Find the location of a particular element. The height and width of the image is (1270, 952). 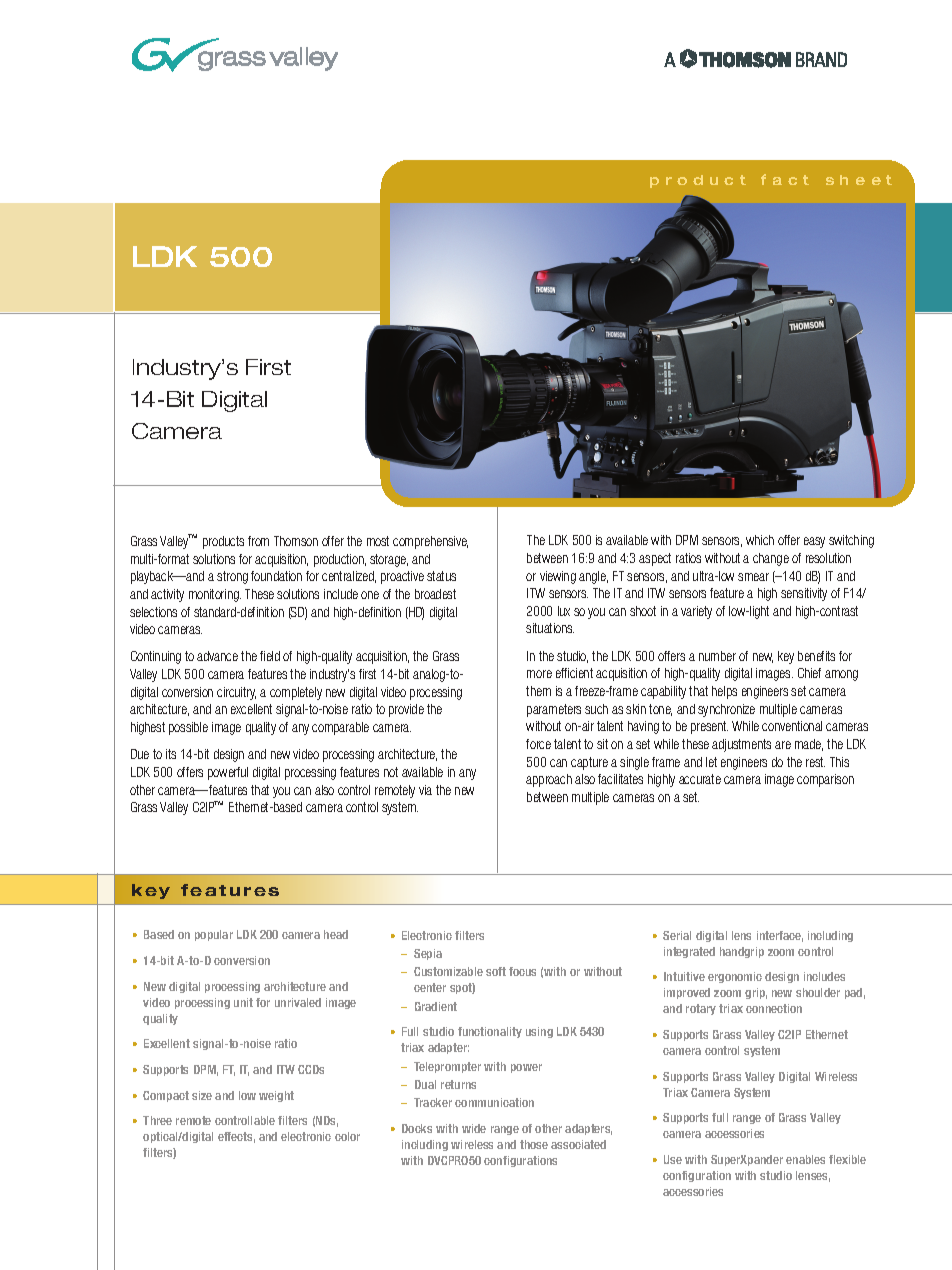

comprehensive is located at coordinates (430, 542).
